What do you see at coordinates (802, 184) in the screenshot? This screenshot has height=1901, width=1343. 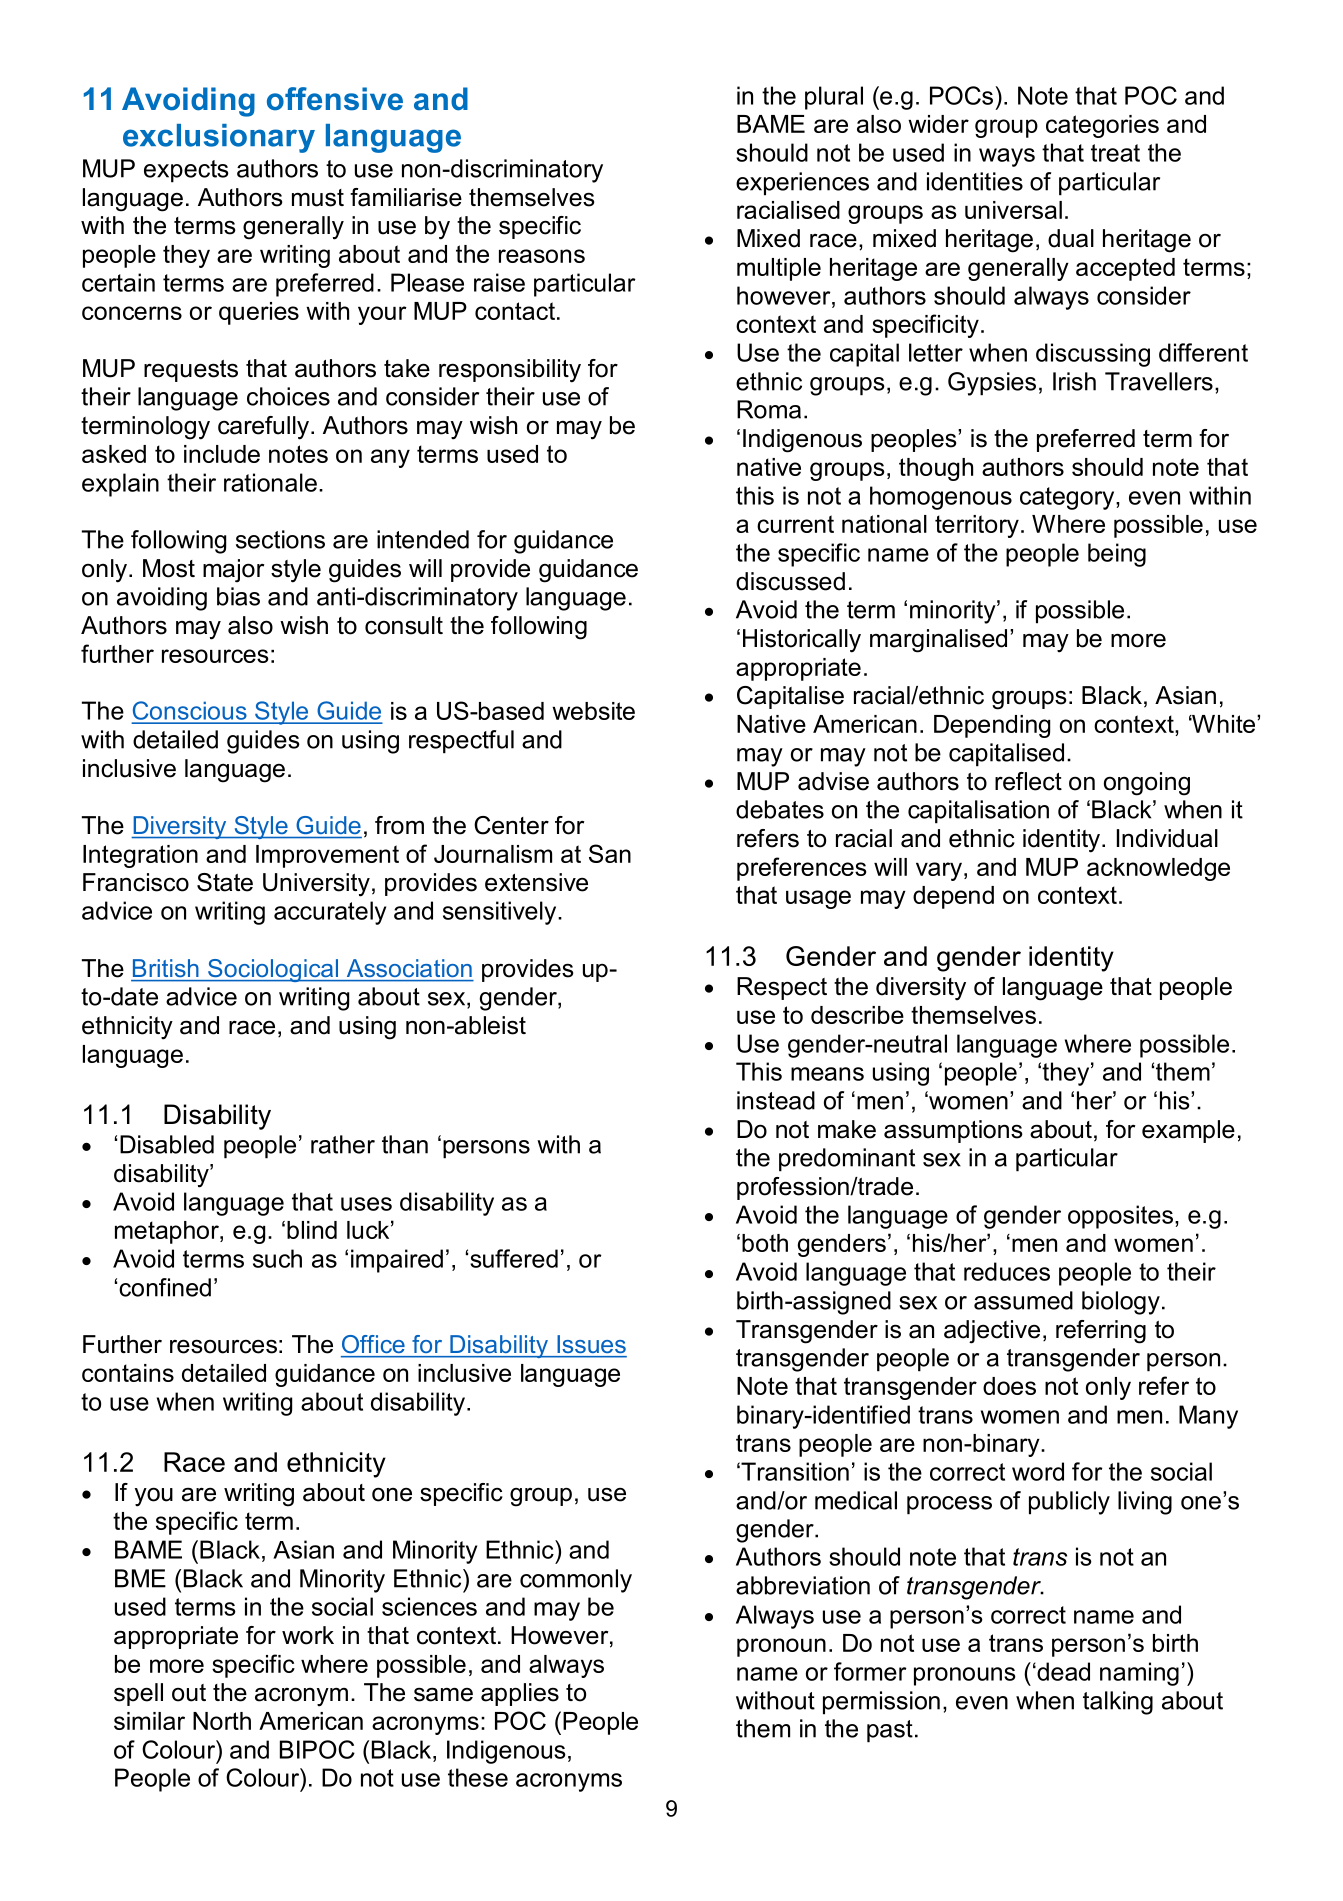 I see `experiences` at bounding box center [802, 184].
